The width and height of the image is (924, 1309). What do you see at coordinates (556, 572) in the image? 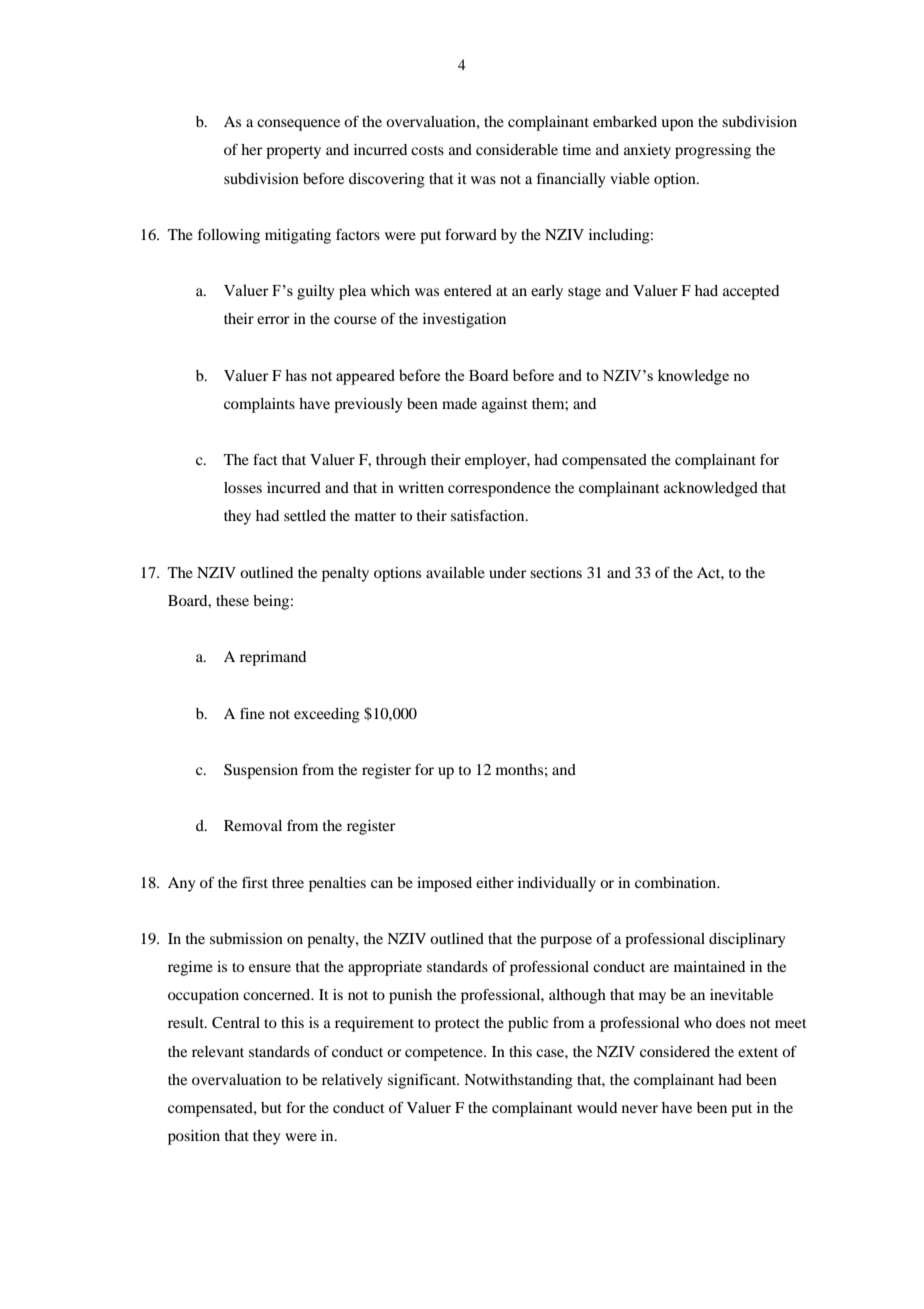
I see `sections` at bounding box center [556, 572].
